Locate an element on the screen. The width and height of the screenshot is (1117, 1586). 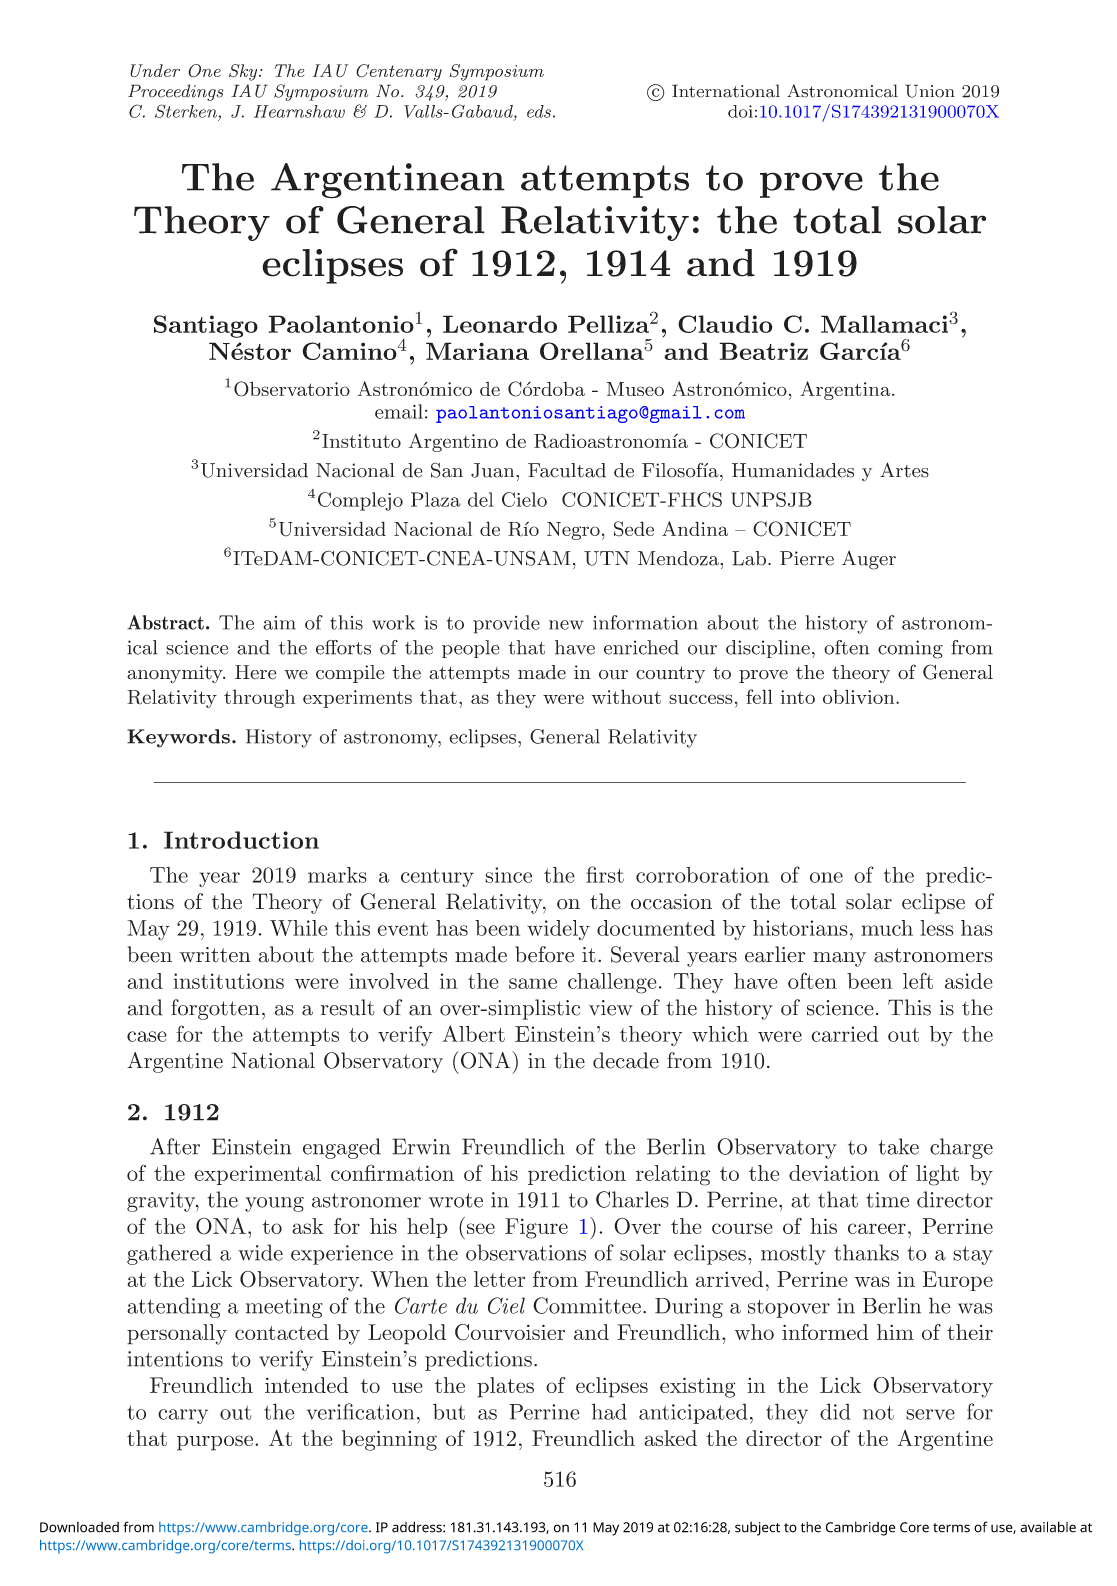
anonymity is located at coordinates (176, 674).
